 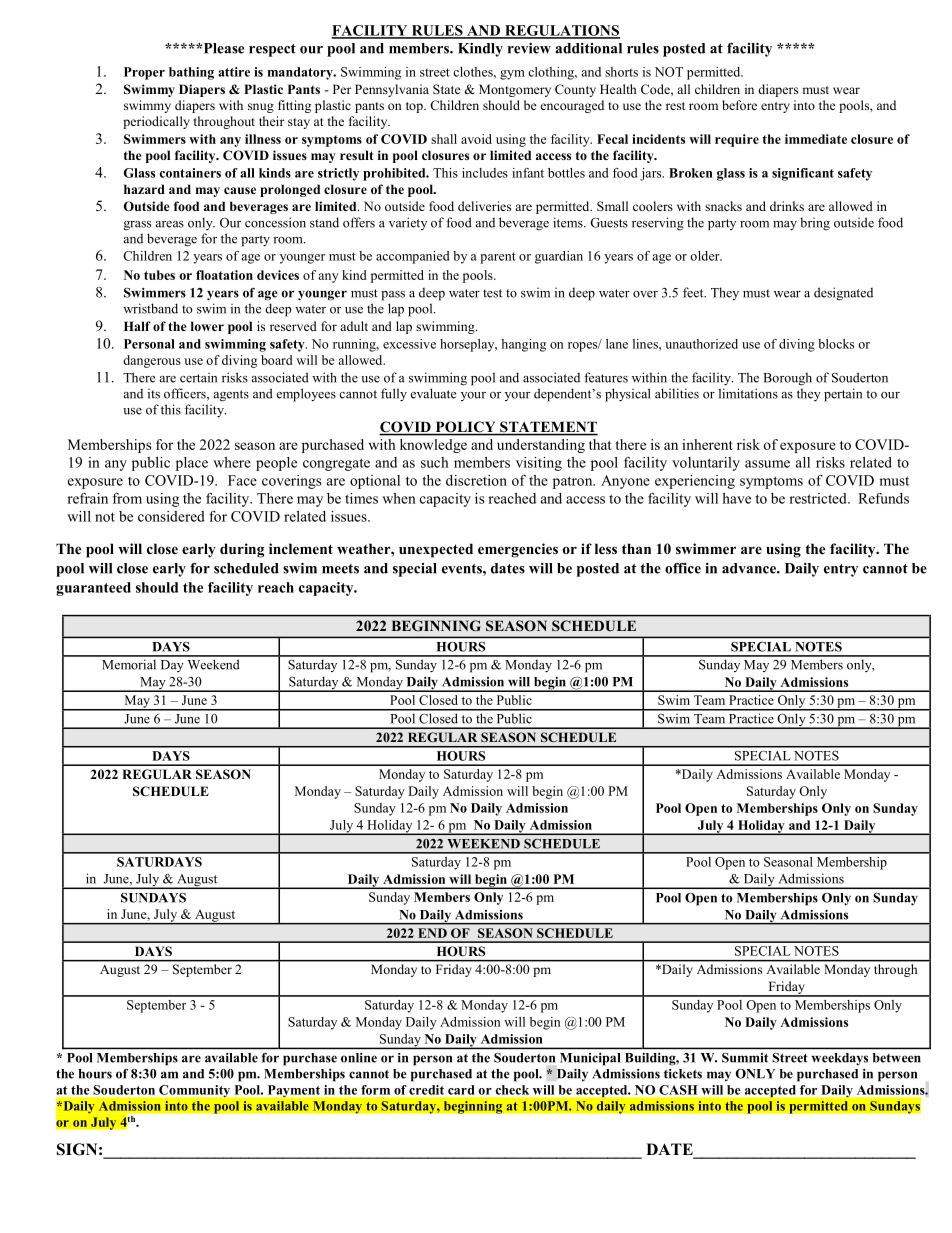 What do you see at coordinates (518, 550) in the document?
I see `emergencies` at bounding box center [518, 550].
